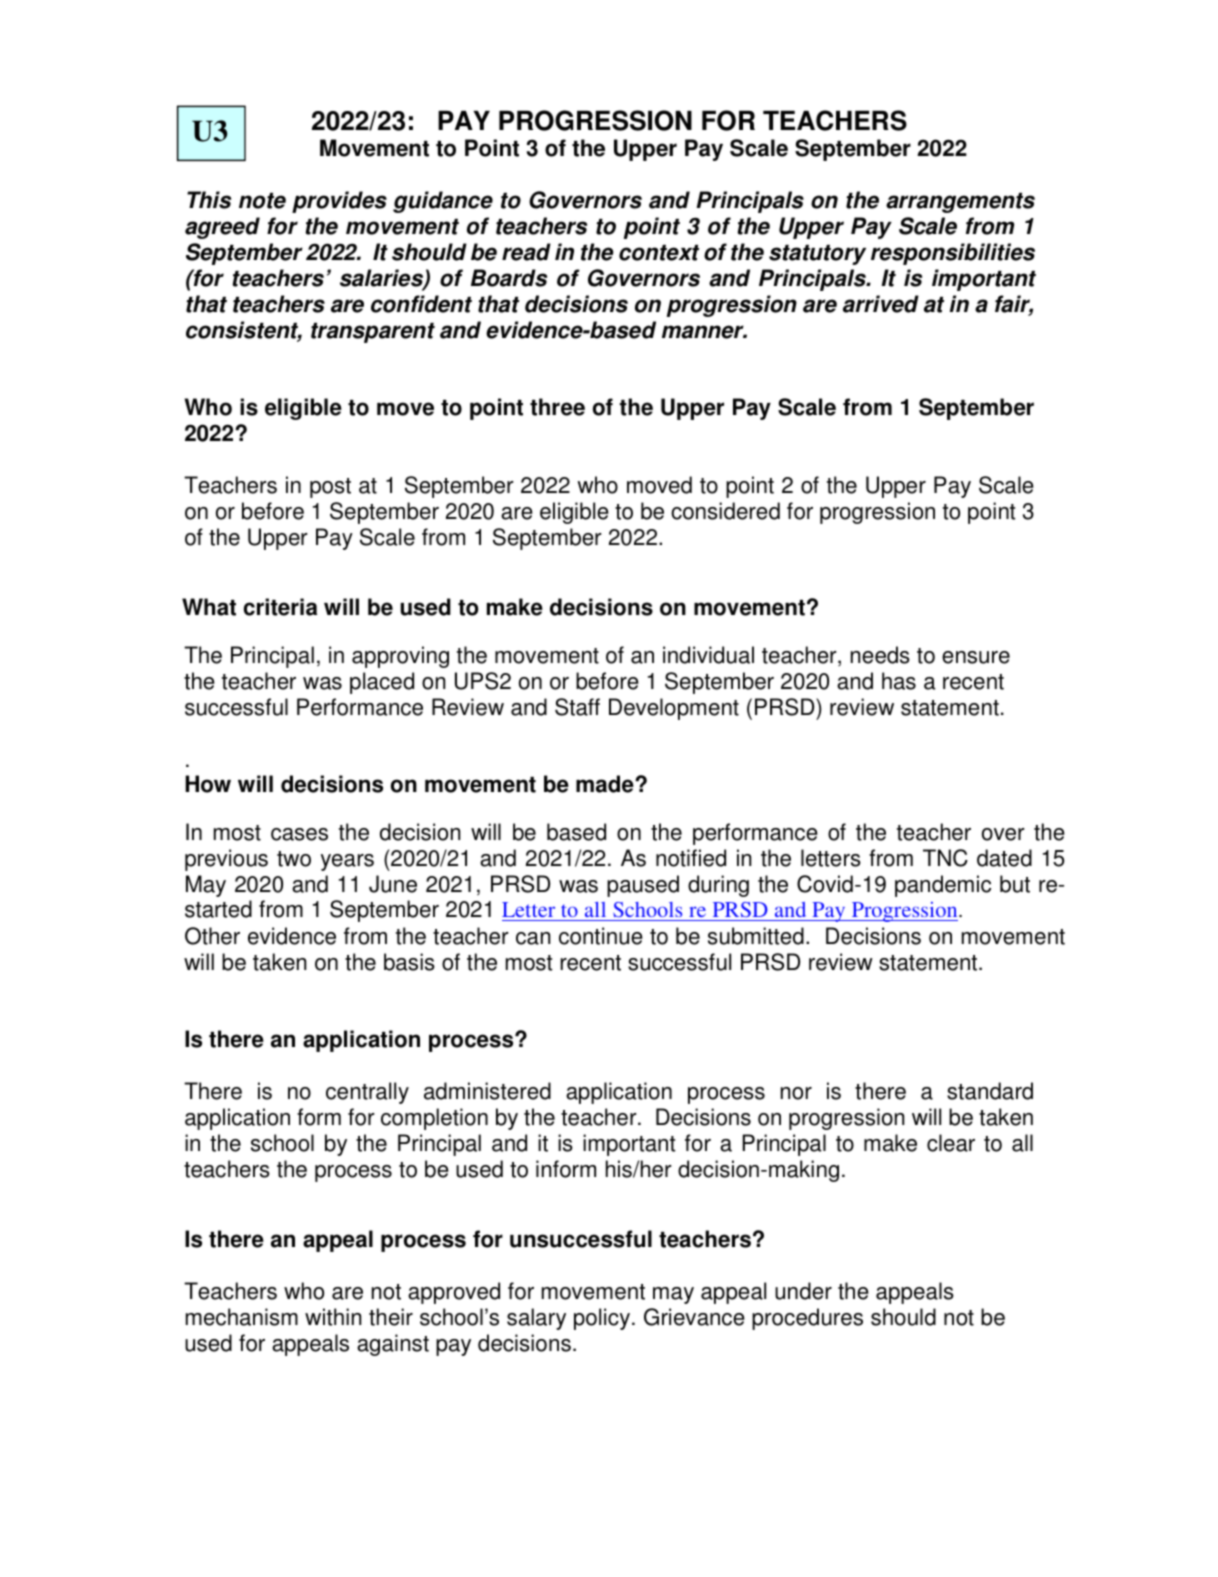 Image resolution: width=1218 pixels, height=1577 pixels. What do you see at coordinates (330, 488) in the screenshot?
I see `post` at bounding box center [330, 488].
